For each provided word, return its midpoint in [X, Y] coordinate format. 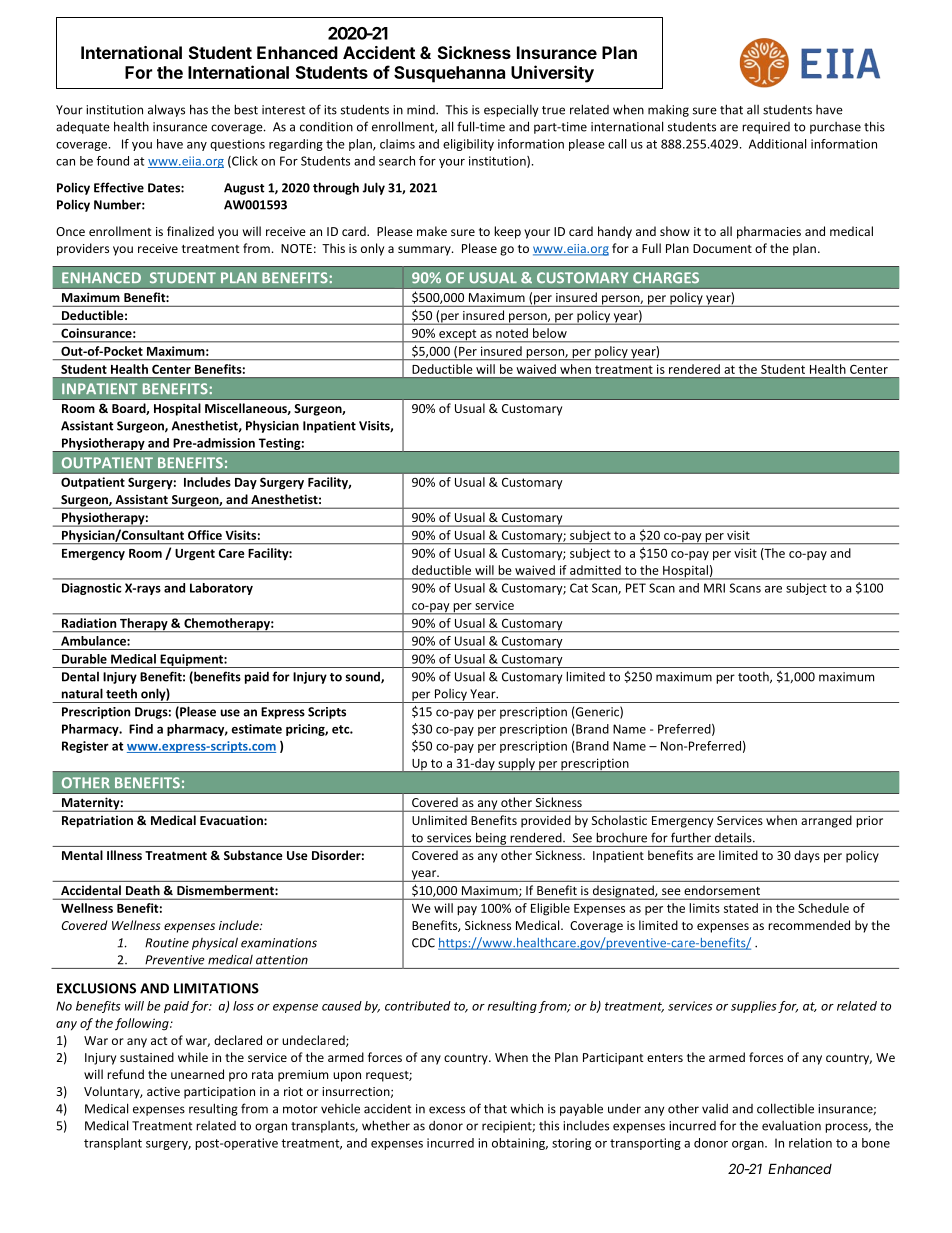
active [163, 1091]
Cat [579, 588]
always [166, 110]
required [766, 128]
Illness [124, 855]
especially [511, 110]
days [807, 856]
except [458, 336]
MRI [714, 588]
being [491, 839]
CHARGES [666, 278]
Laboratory [221, 589]
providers [83, 249]
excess [447, 1110]
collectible [785, 1108]
